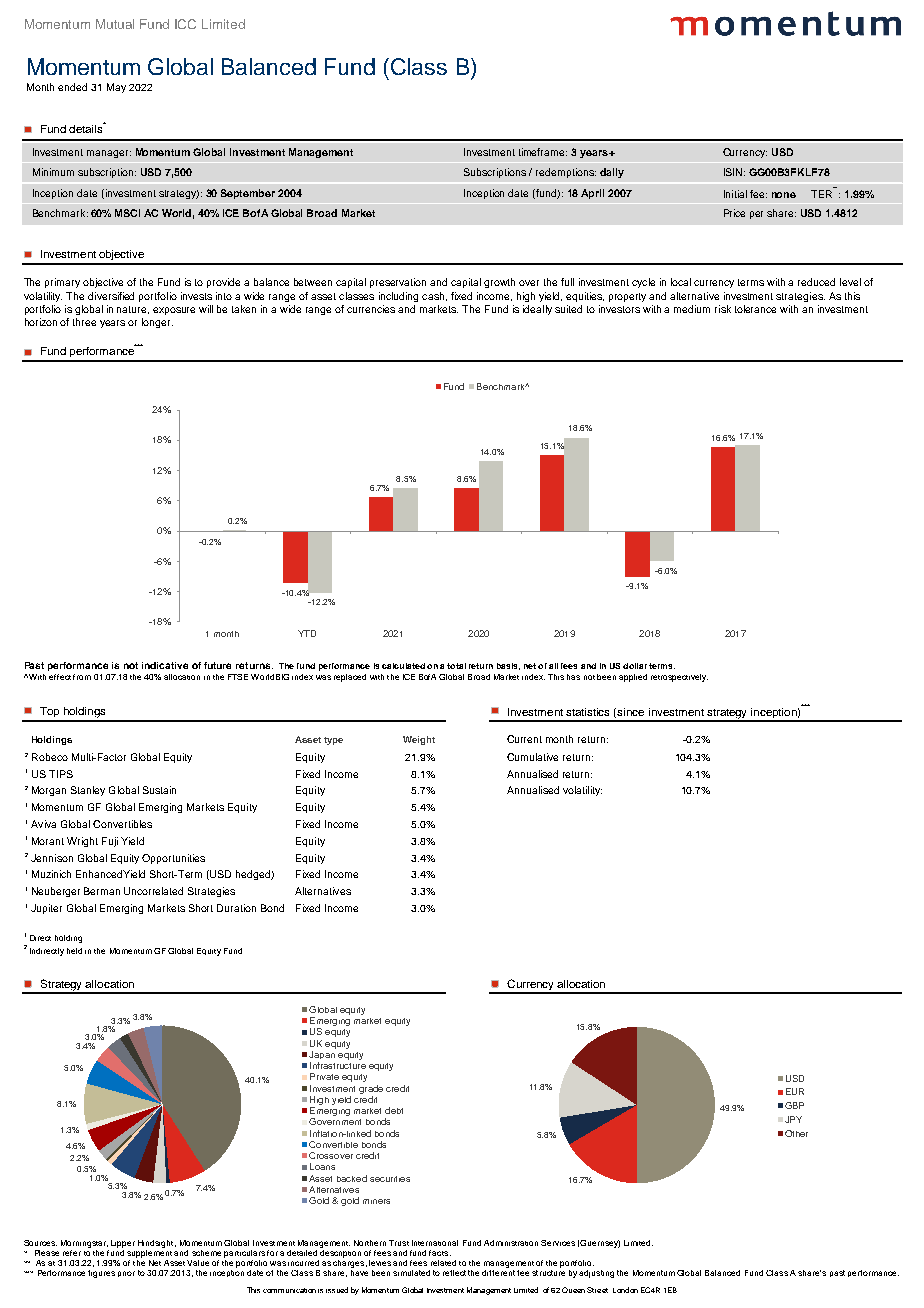 Image resolution: width=924 pixels, height=1308 pixels. I want to click on supplement, so click(149, 1252).
